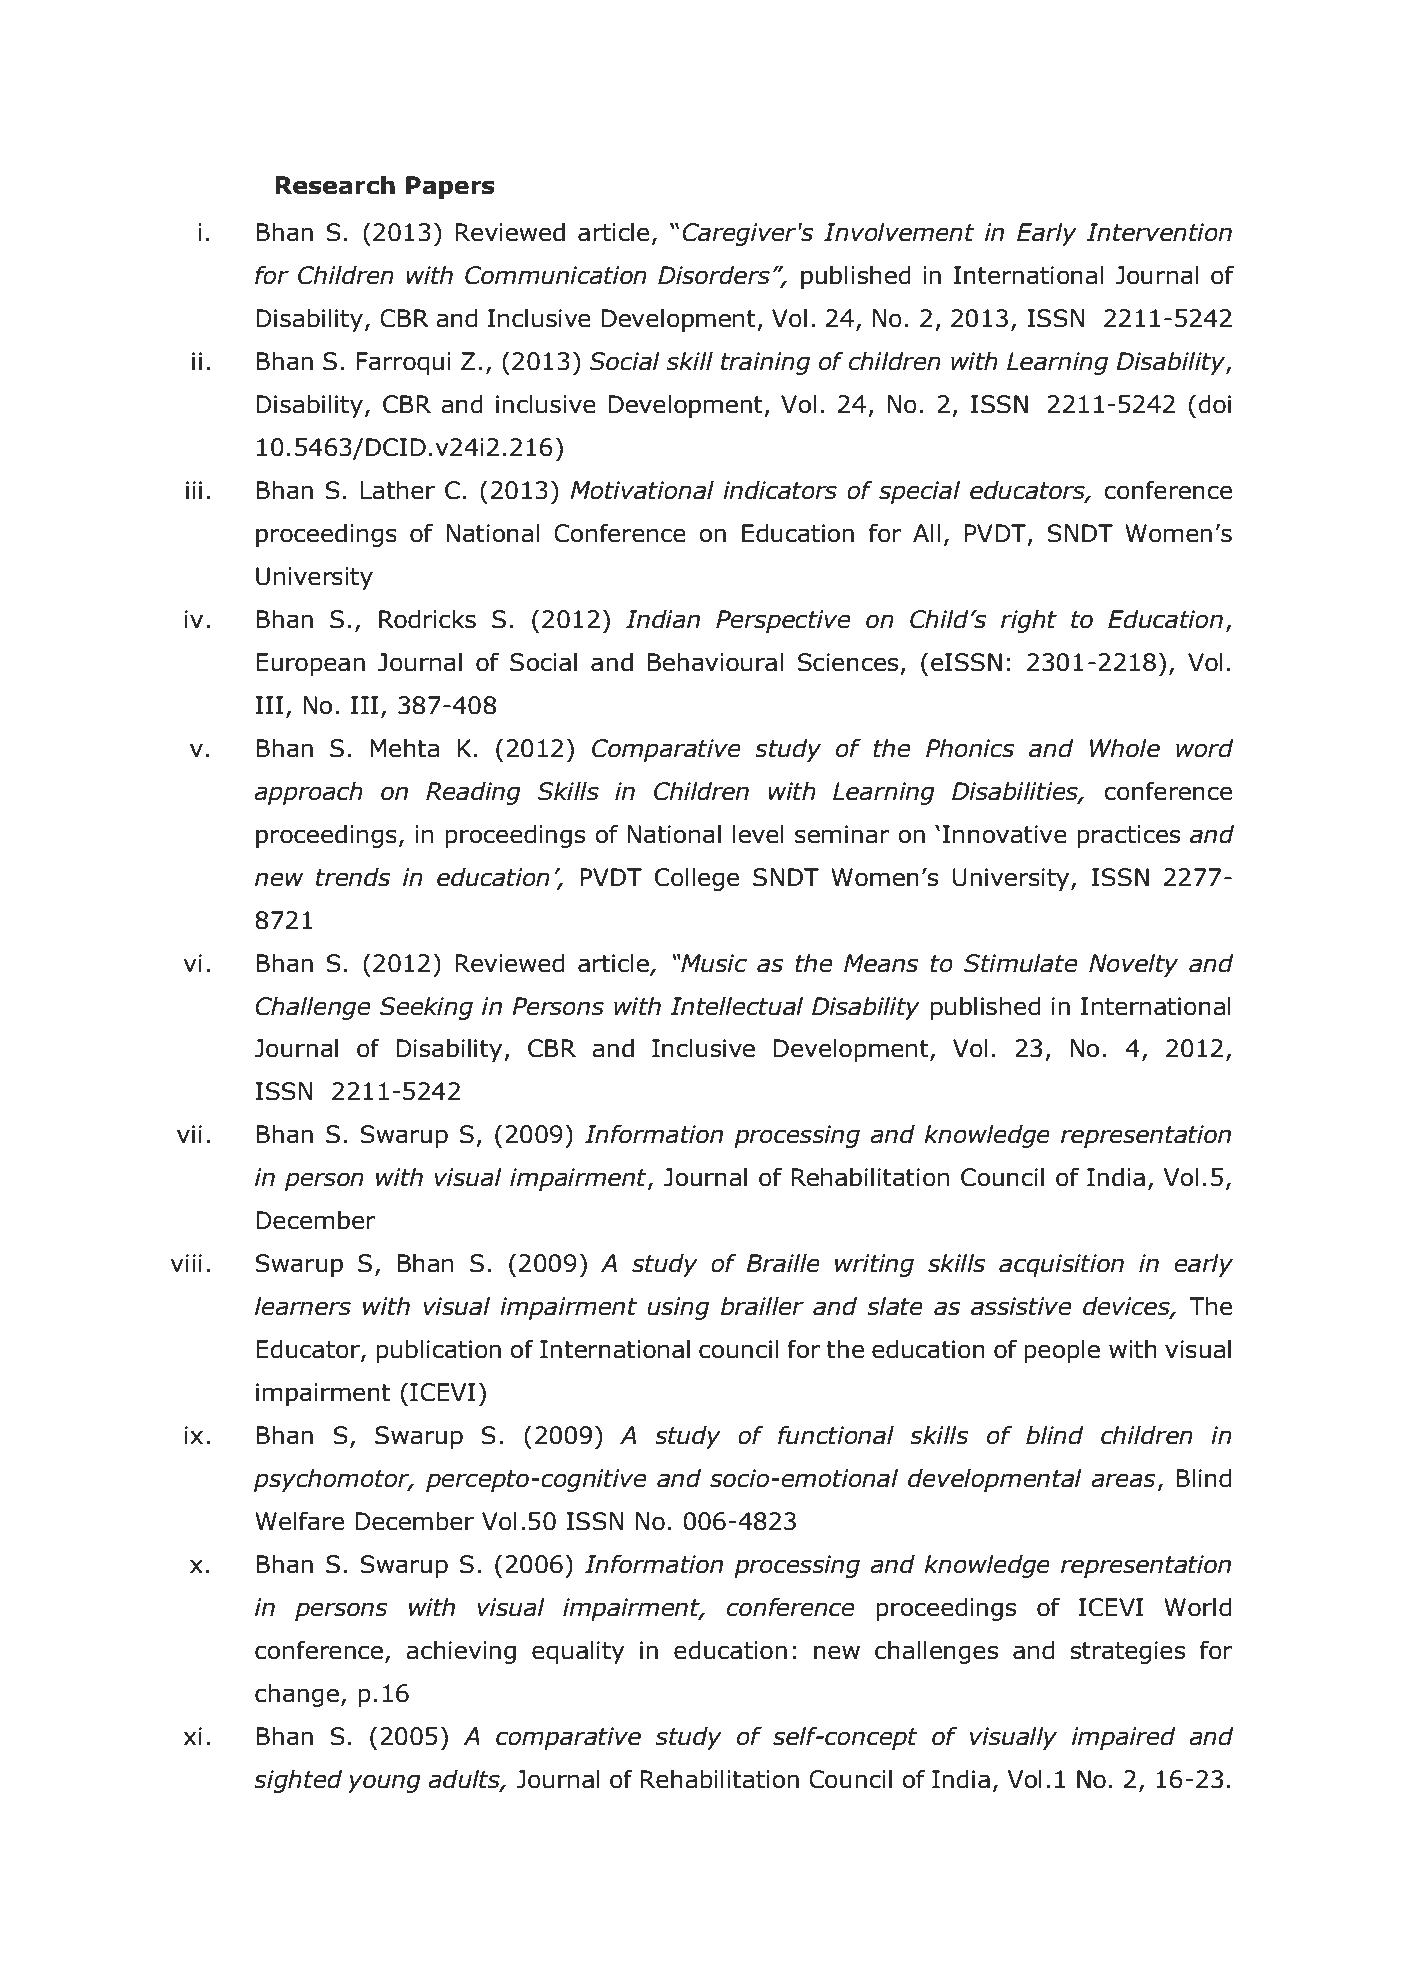 The image size is (1402, 1984). Describe the element at coordinates (335, 185) in the screenshot. I see `Research` at that location.
